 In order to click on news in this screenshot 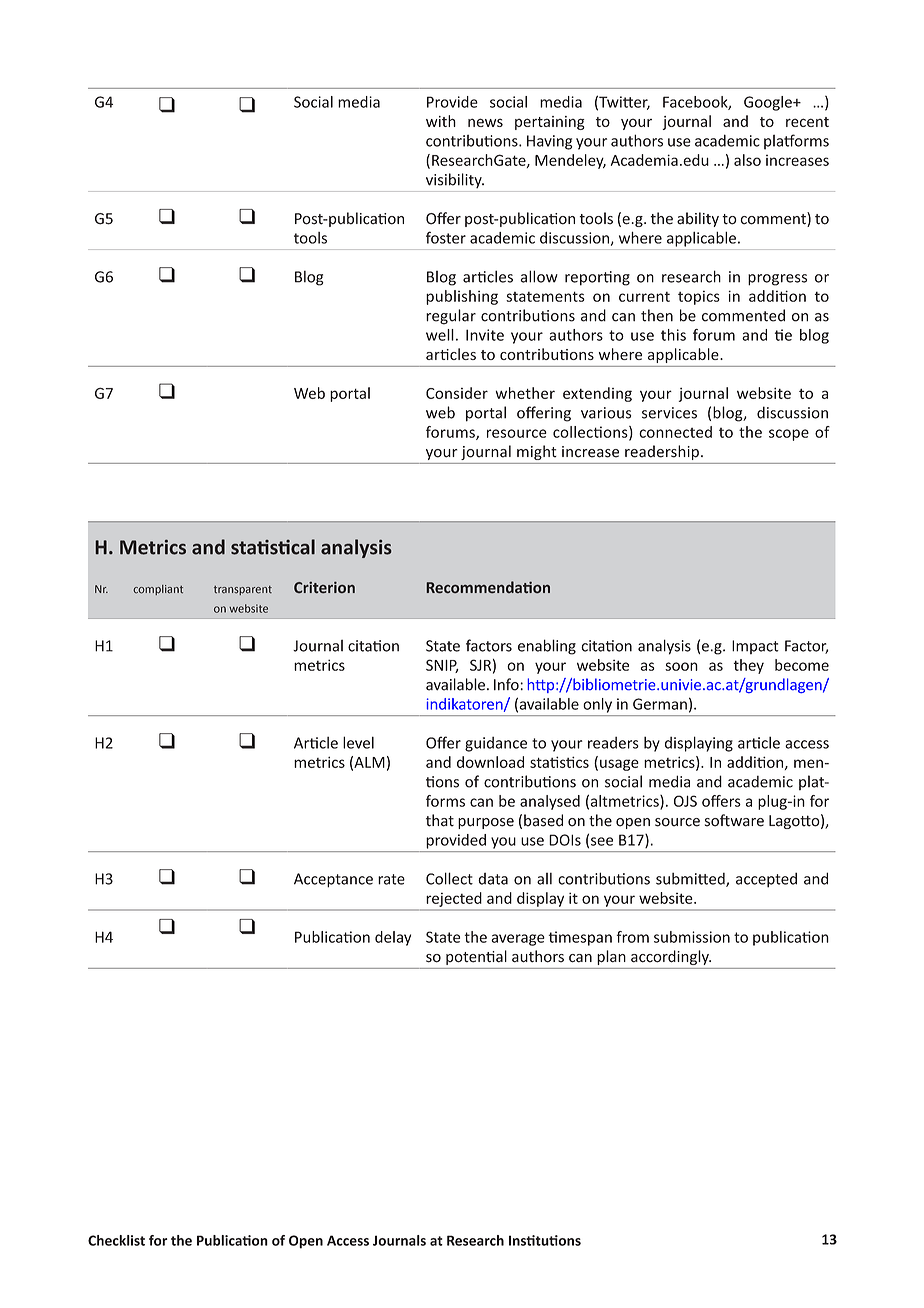, I will do `click(485, 122)`.
